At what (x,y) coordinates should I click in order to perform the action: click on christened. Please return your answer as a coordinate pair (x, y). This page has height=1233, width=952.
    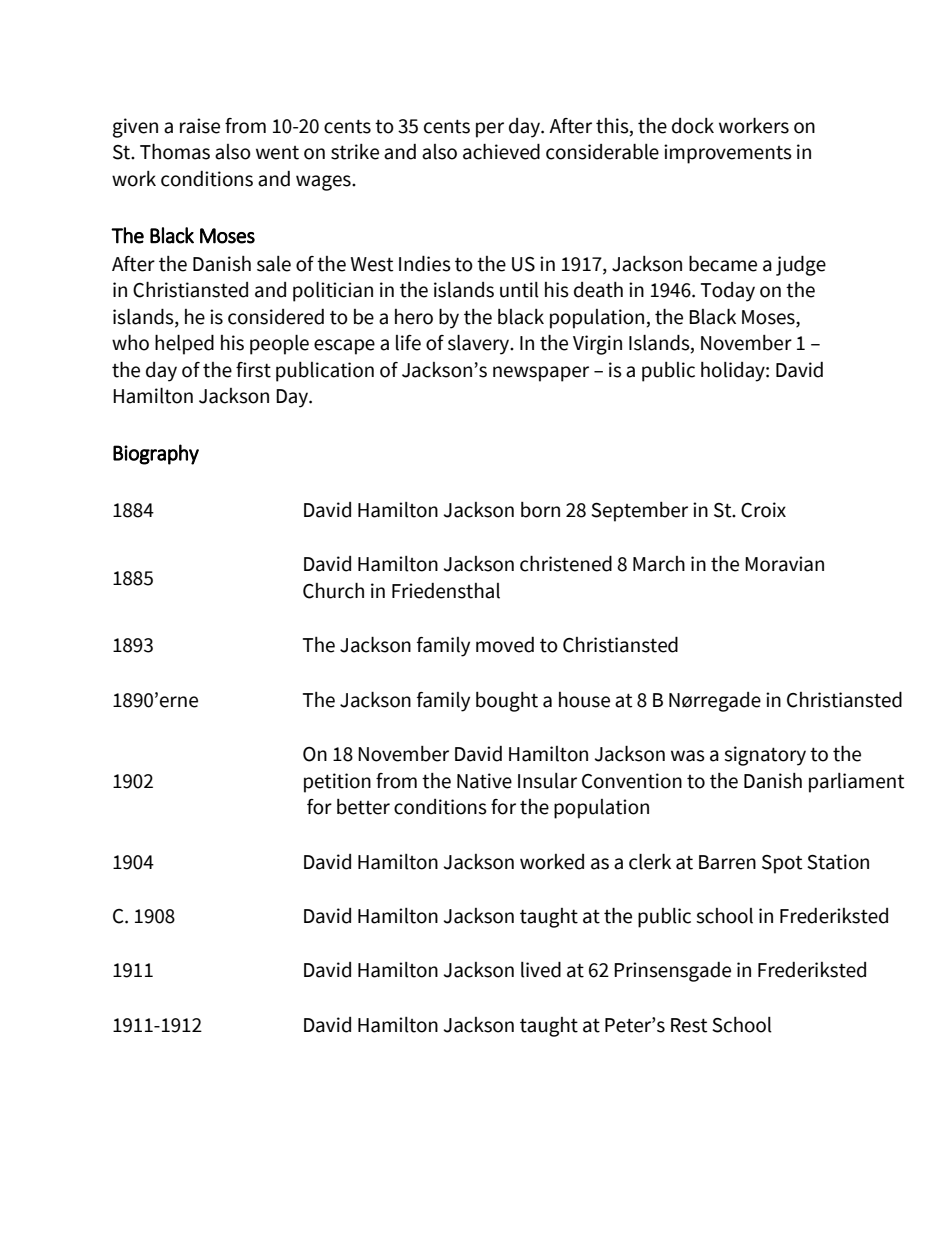
    Looking at the image, I should click on (566, 563).
